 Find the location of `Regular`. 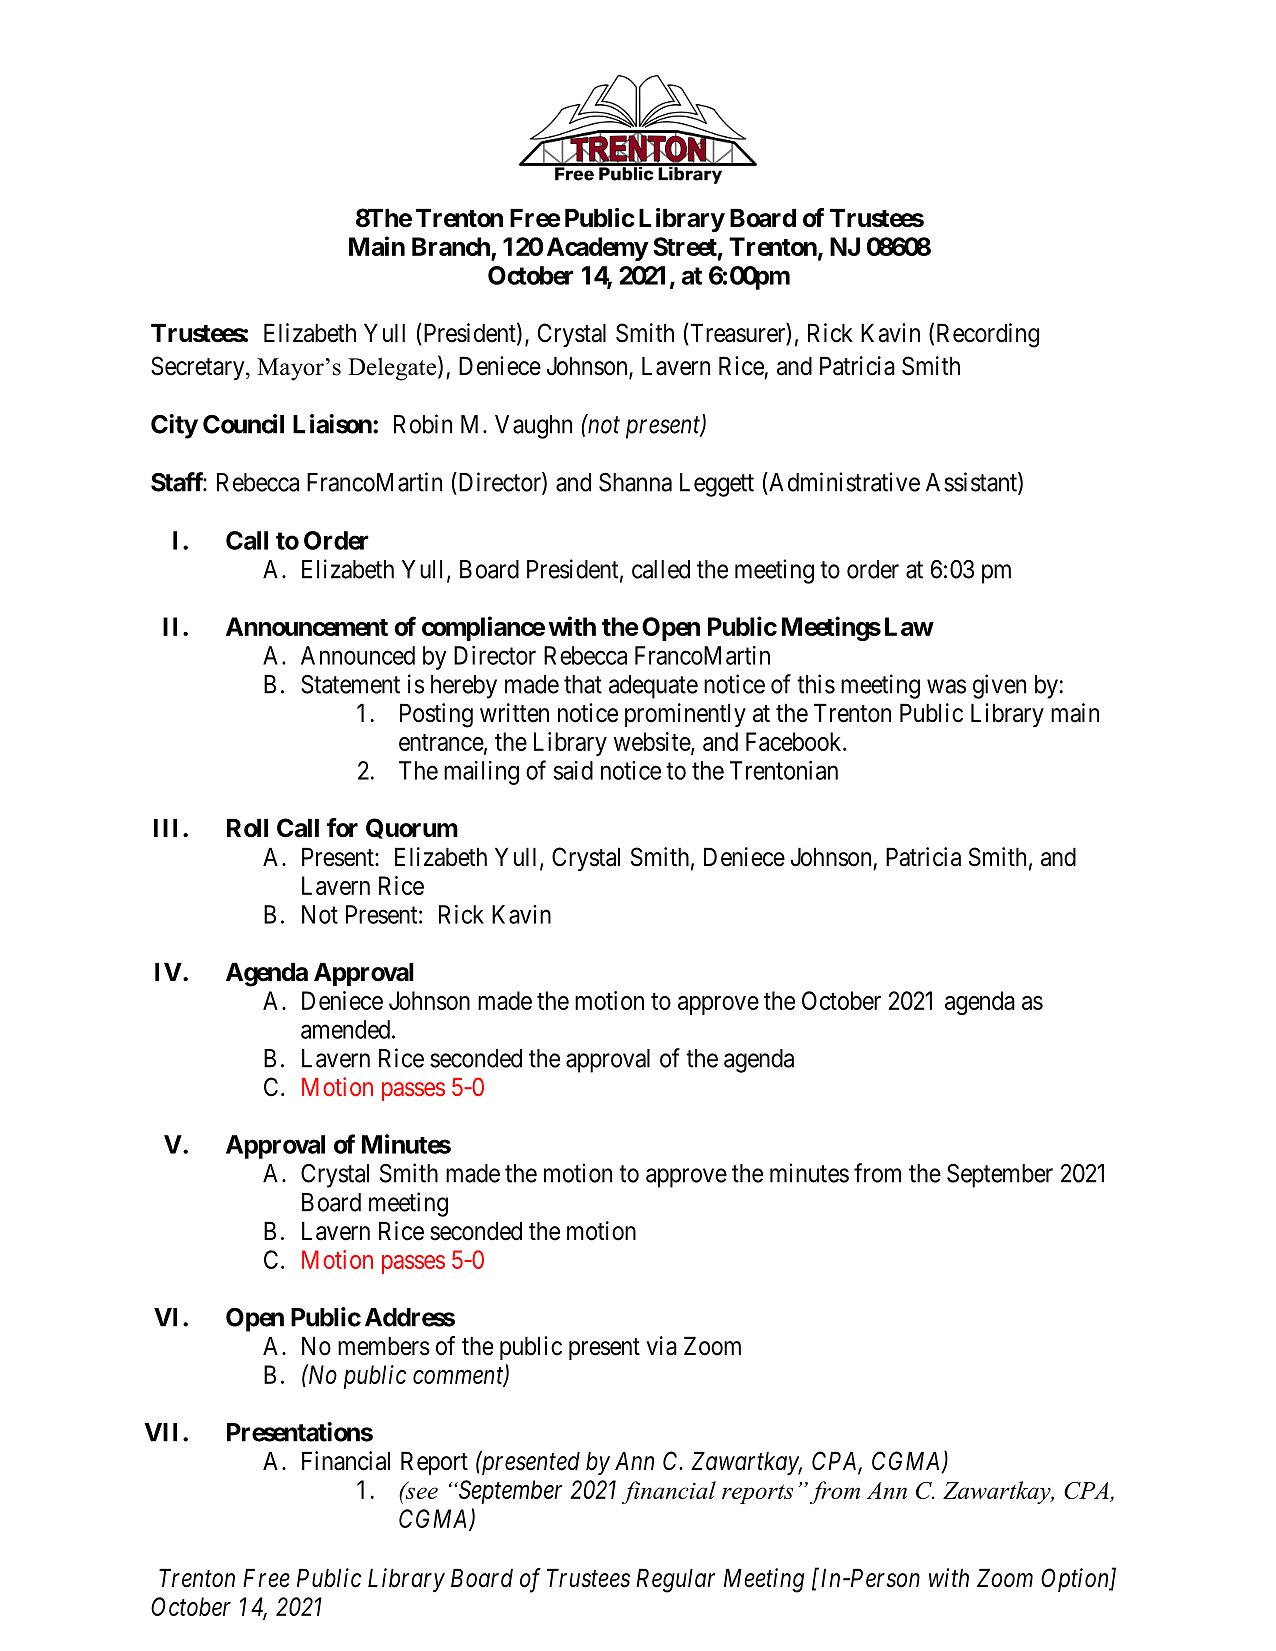

Regular is located at coordinates (675, 1580).
